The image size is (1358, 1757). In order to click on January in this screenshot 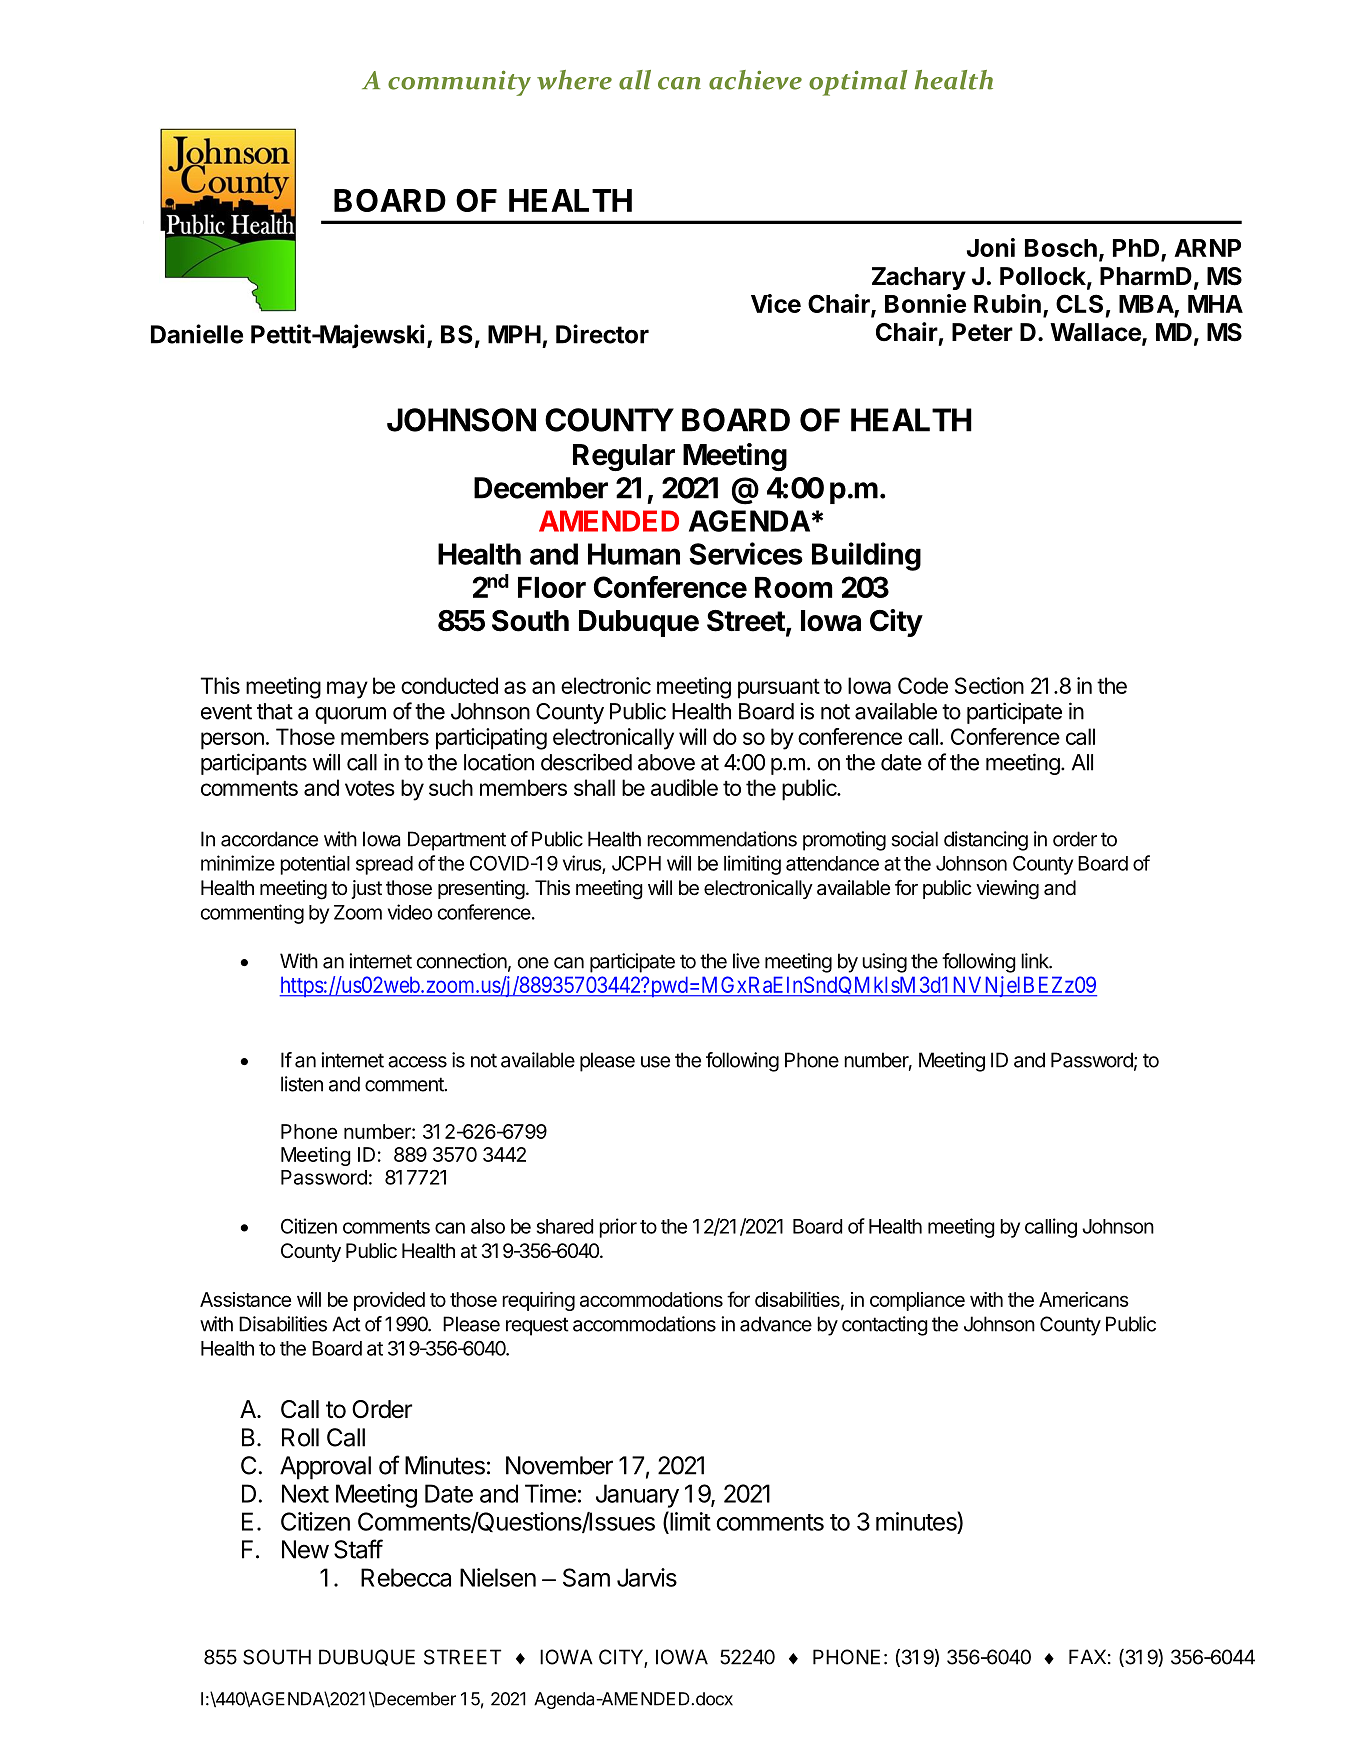, I will do `click(637, 1496)`.
